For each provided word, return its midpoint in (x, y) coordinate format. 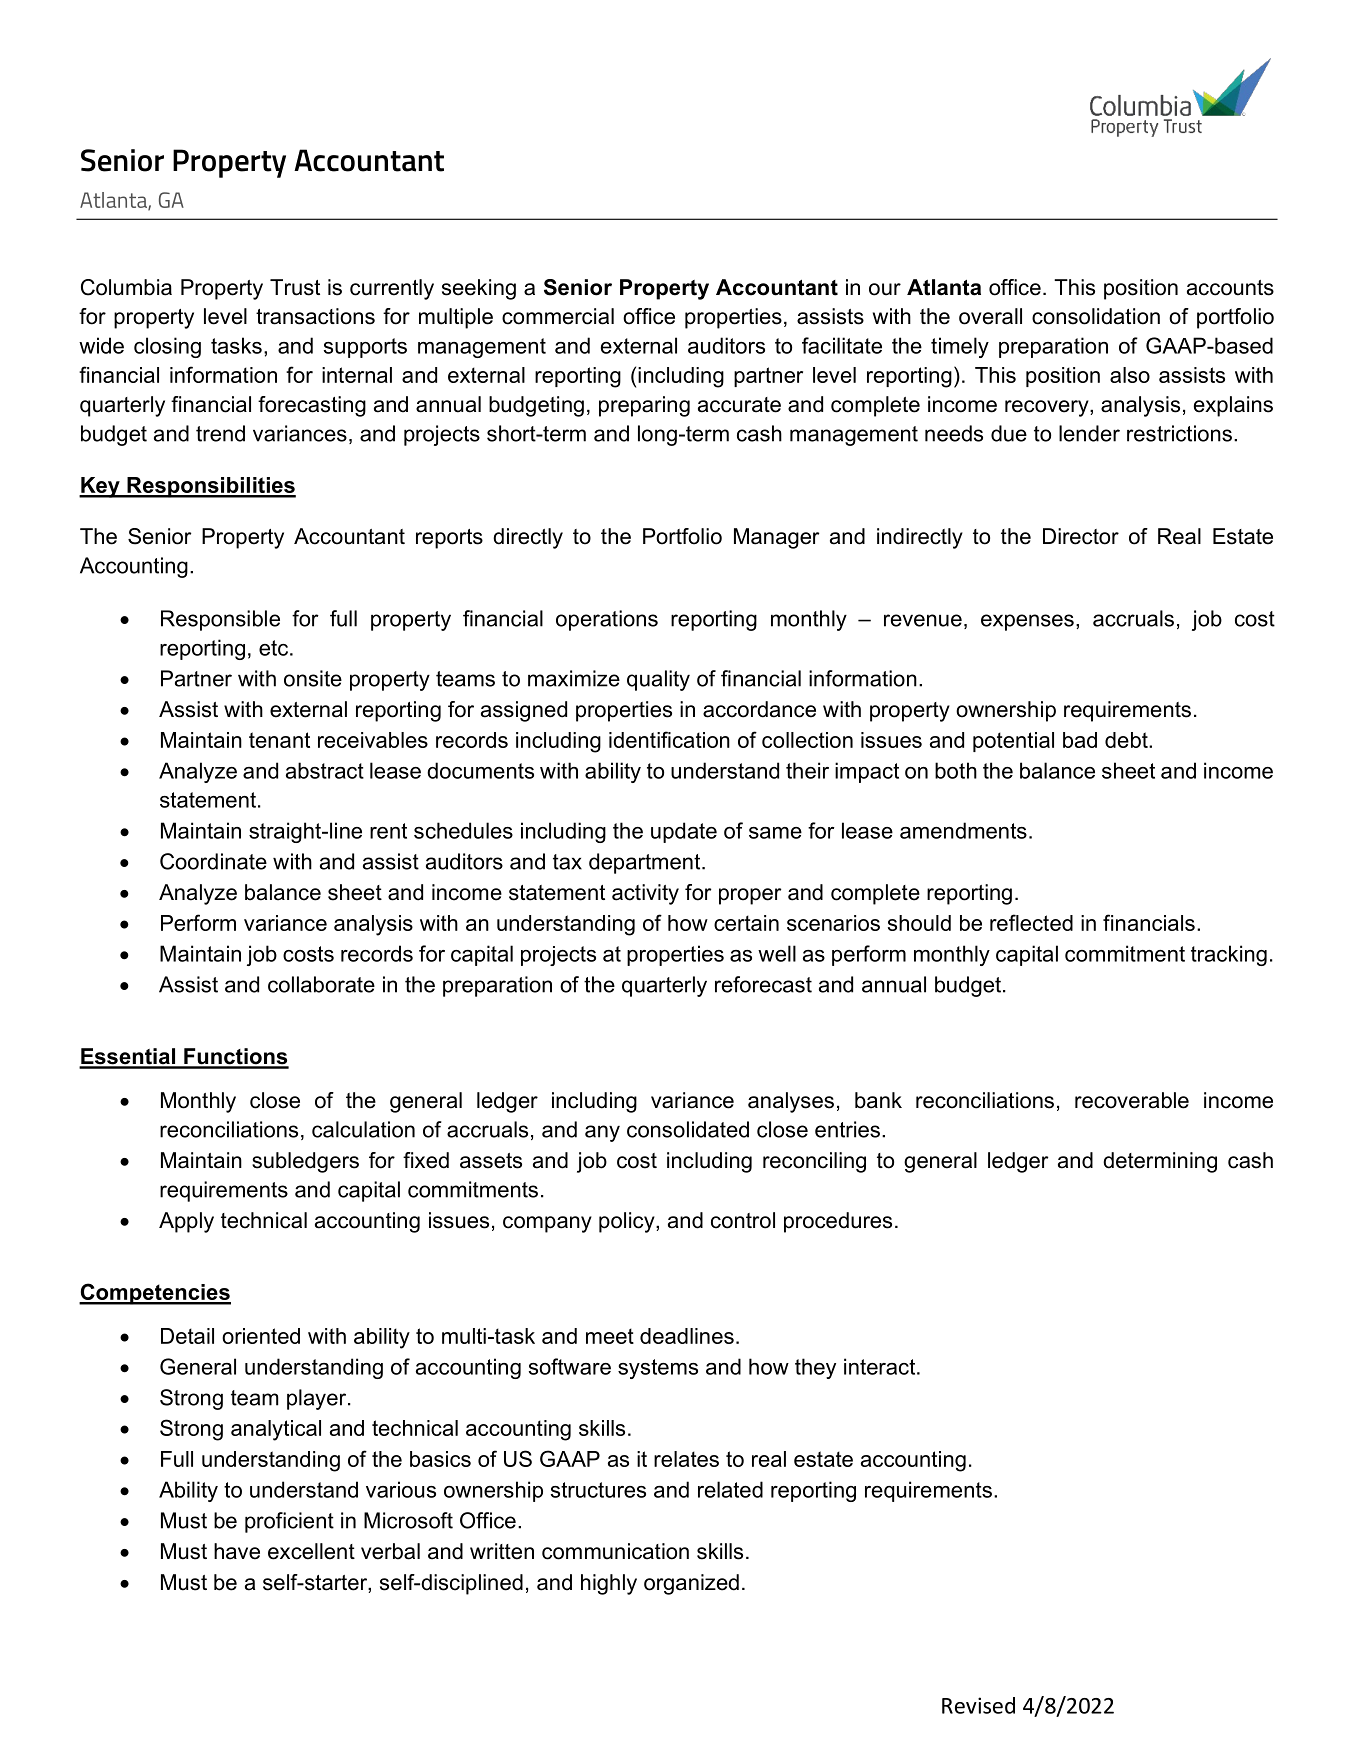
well (777, 953)
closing (167, 347)
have (237, 1551)
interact (881, 1366)
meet (610, 1336)
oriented (261, 1336)
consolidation (1096, 316)
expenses (1027, 622)
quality (658, 680)
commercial (558, 316)
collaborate (321, 984)
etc (273, 648)
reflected (1031, 922)
